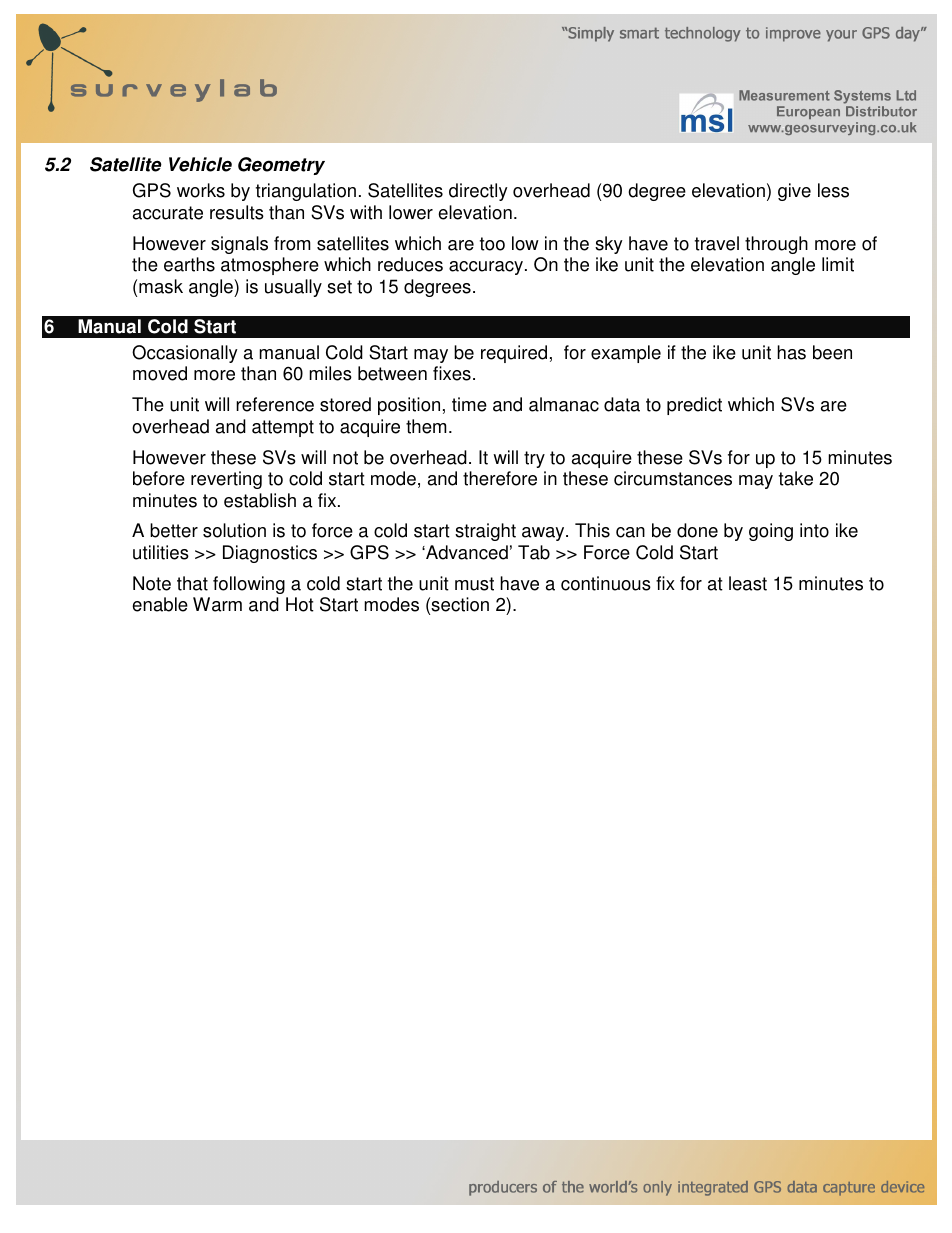 Image resolution: width=952 pixels, height=1233 pixels. Describe the element at coordinates (474, 584) in the page. I see `must` at that location.
